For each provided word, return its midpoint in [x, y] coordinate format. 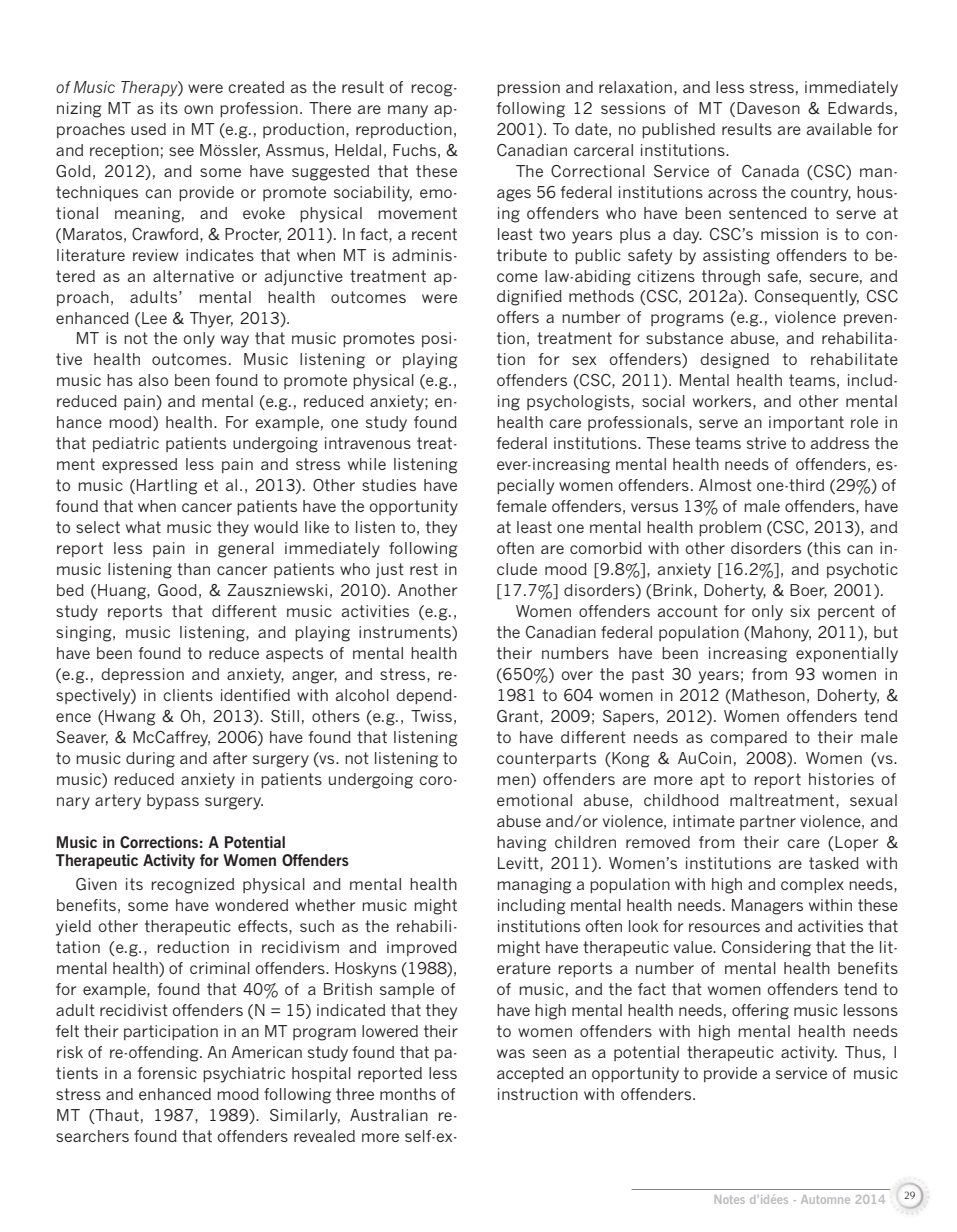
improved [422, 948]
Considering [766, 949]
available [839, 129]
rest [424, 569]
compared [748, 738]
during [150, 760]
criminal [220, 968]
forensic [167, 1073]
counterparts [546, 759]
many [408, 111]
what [143, 527]
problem [730, 528]
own [198, 109]
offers [518, 317]
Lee [154, 318]
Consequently [807, 298]
